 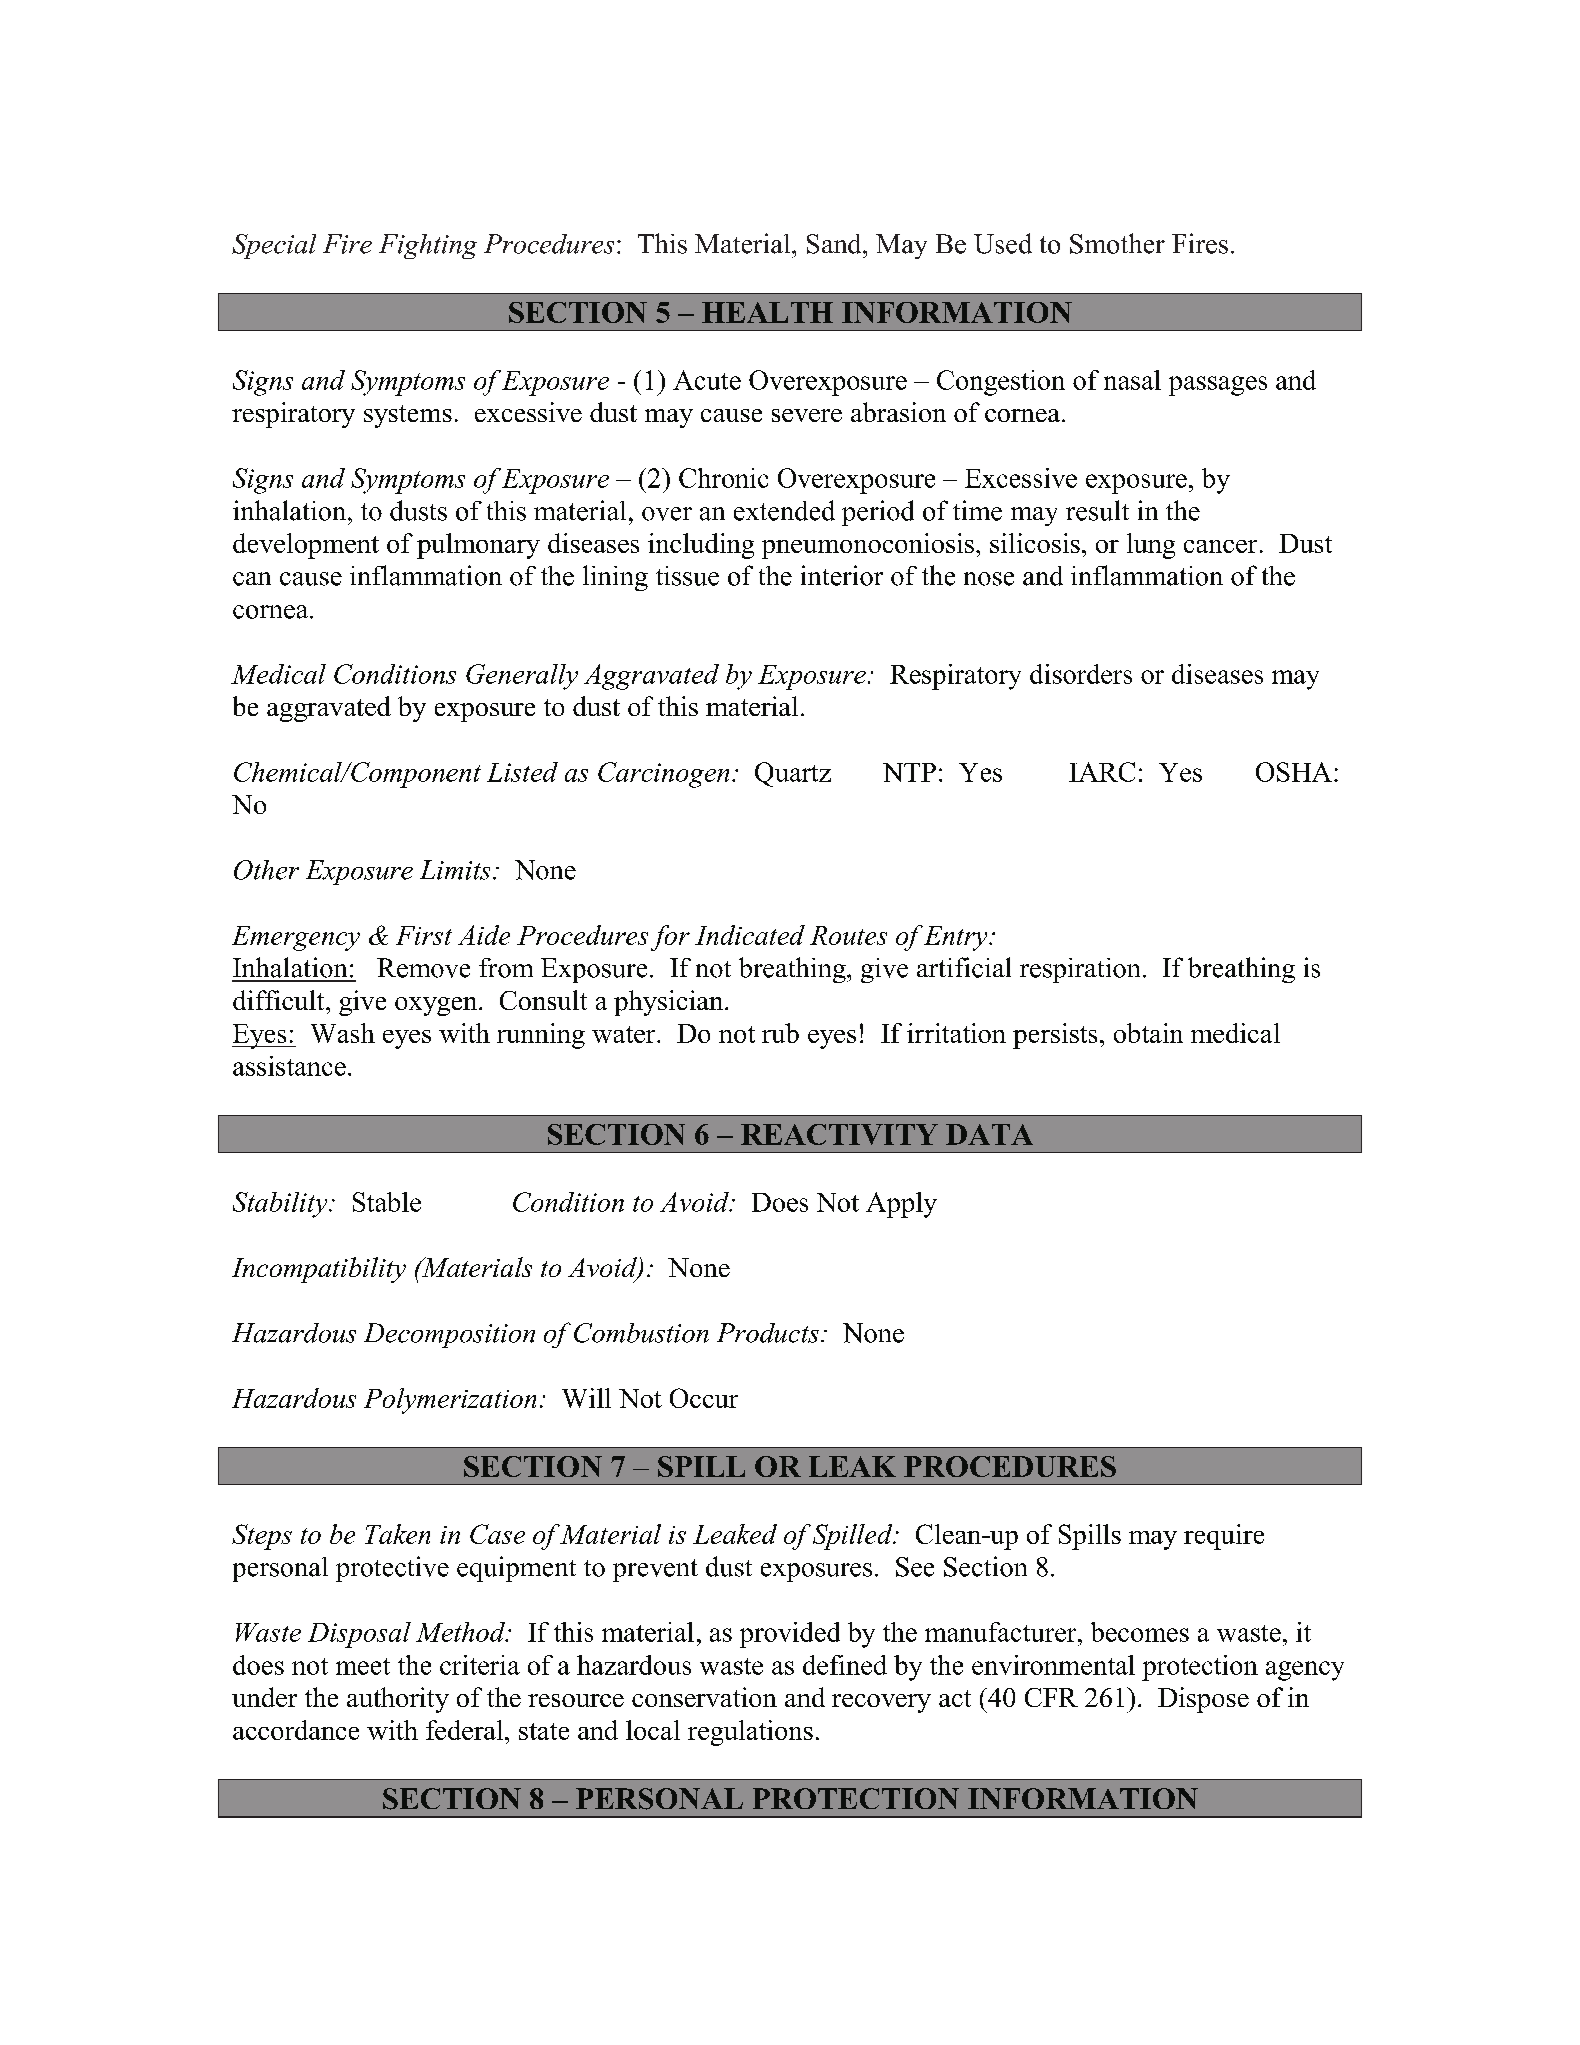 What do you see at coordinates (1224, 1537) in the screenshot?
I see `require` at bounding box center [1224, 1537].
